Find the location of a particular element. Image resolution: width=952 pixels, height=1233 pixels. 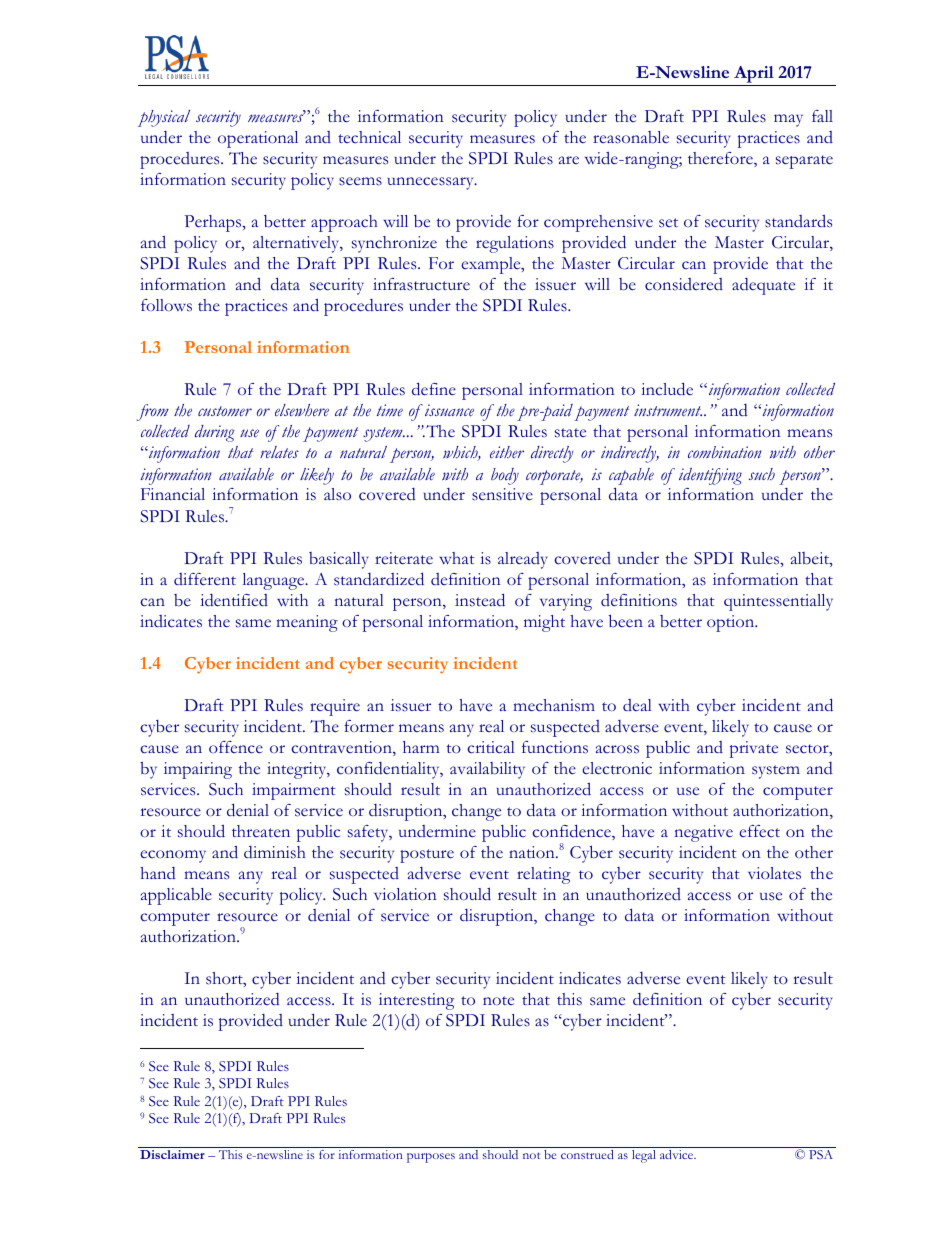

April is located at coordinates (754, 76).
